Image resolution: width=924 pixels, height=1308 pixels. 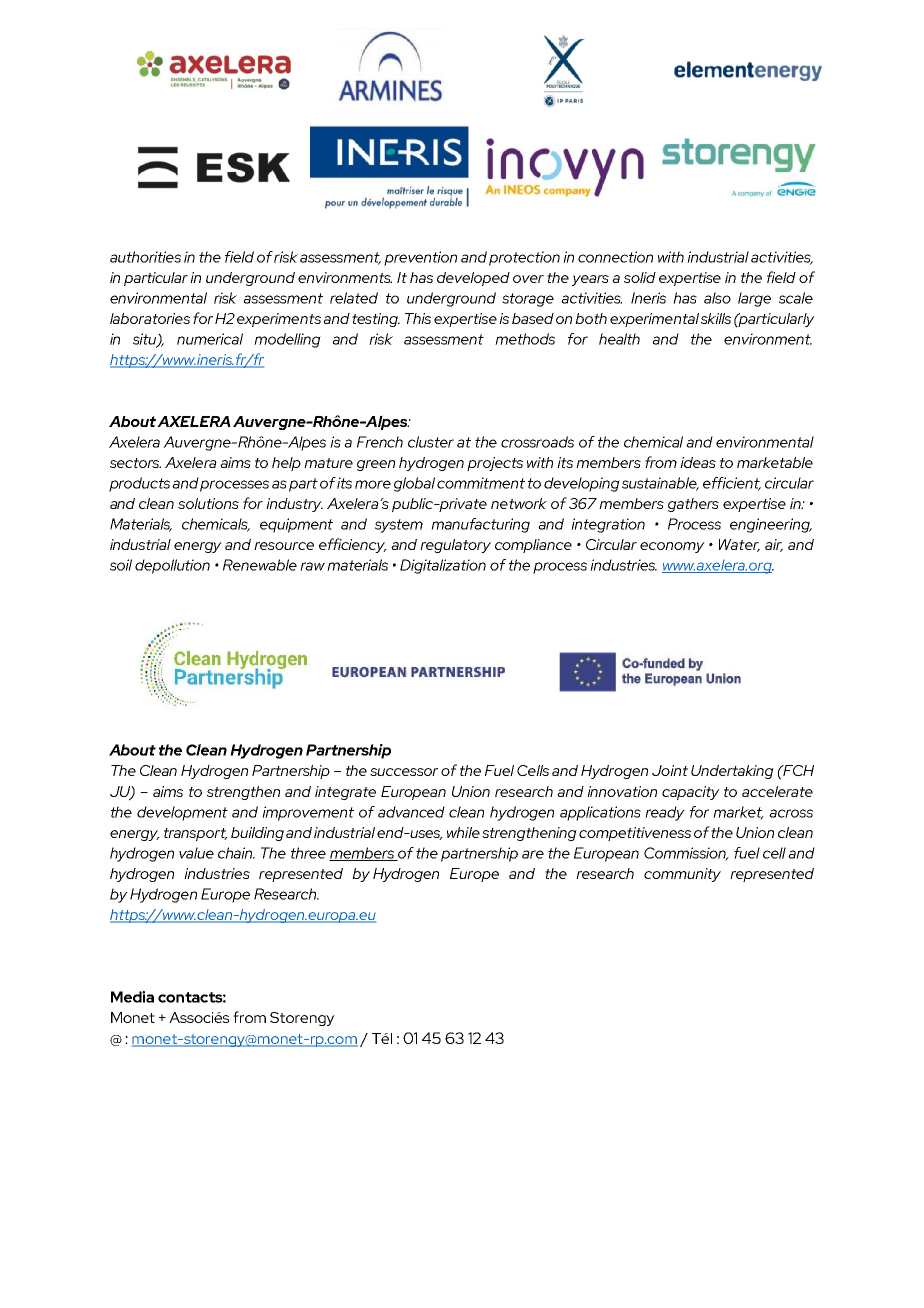 I want to click on Digitalization, so click(x=443, y=566).
